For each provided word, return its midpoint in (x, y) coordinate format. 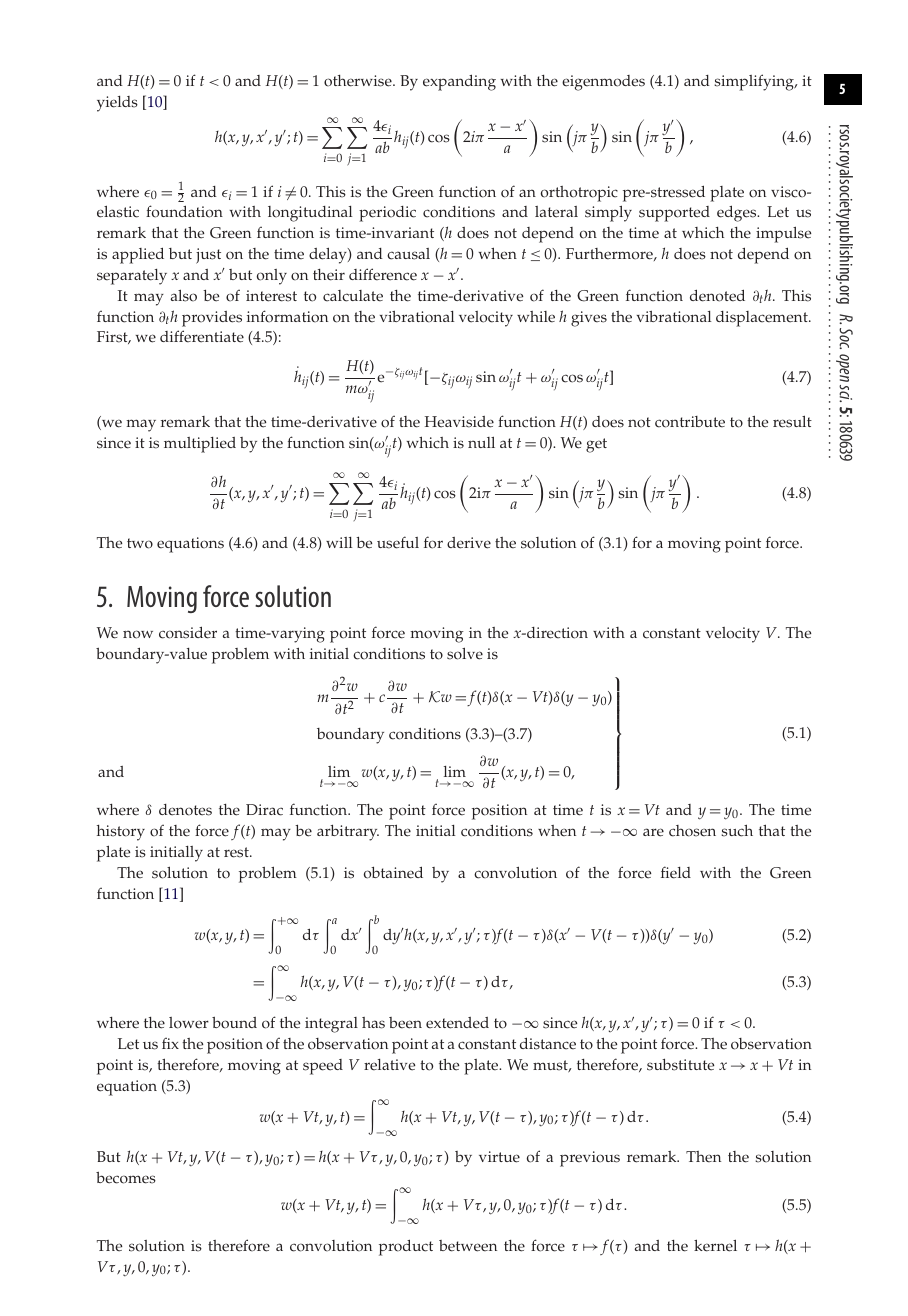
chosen (692, 831)
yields (117, 104)
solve (465, 653)
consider (188, 632)
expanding (459, 82)
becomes (126, 1178)
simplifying (755, 82)
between (468, 1246)
